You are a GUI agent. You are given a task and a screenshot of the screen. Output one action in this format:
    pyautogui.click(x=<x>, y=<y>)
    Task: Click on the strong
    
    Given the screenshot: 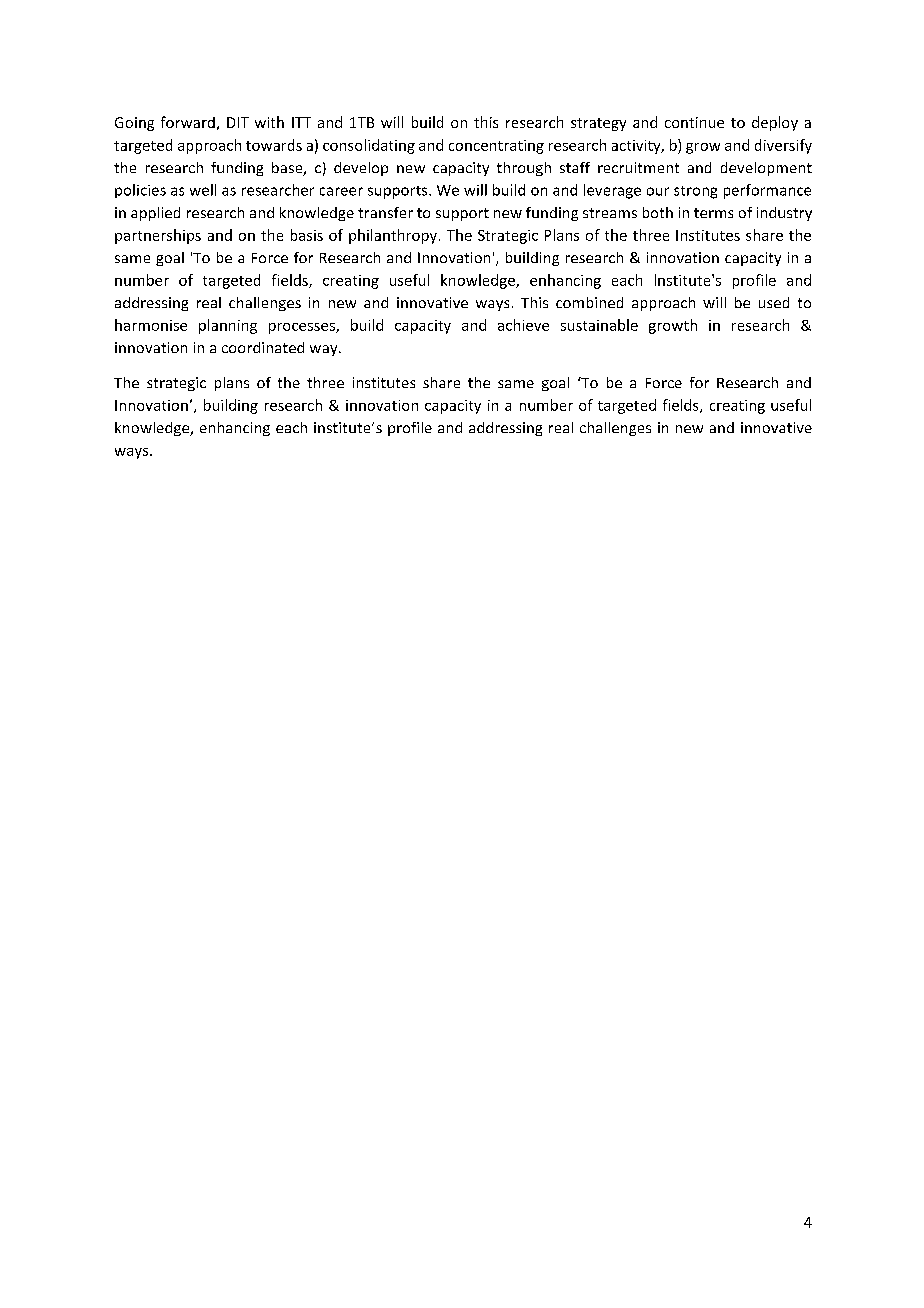 What is the action you would take?
    pyautogui.click(x=695, y=192)
